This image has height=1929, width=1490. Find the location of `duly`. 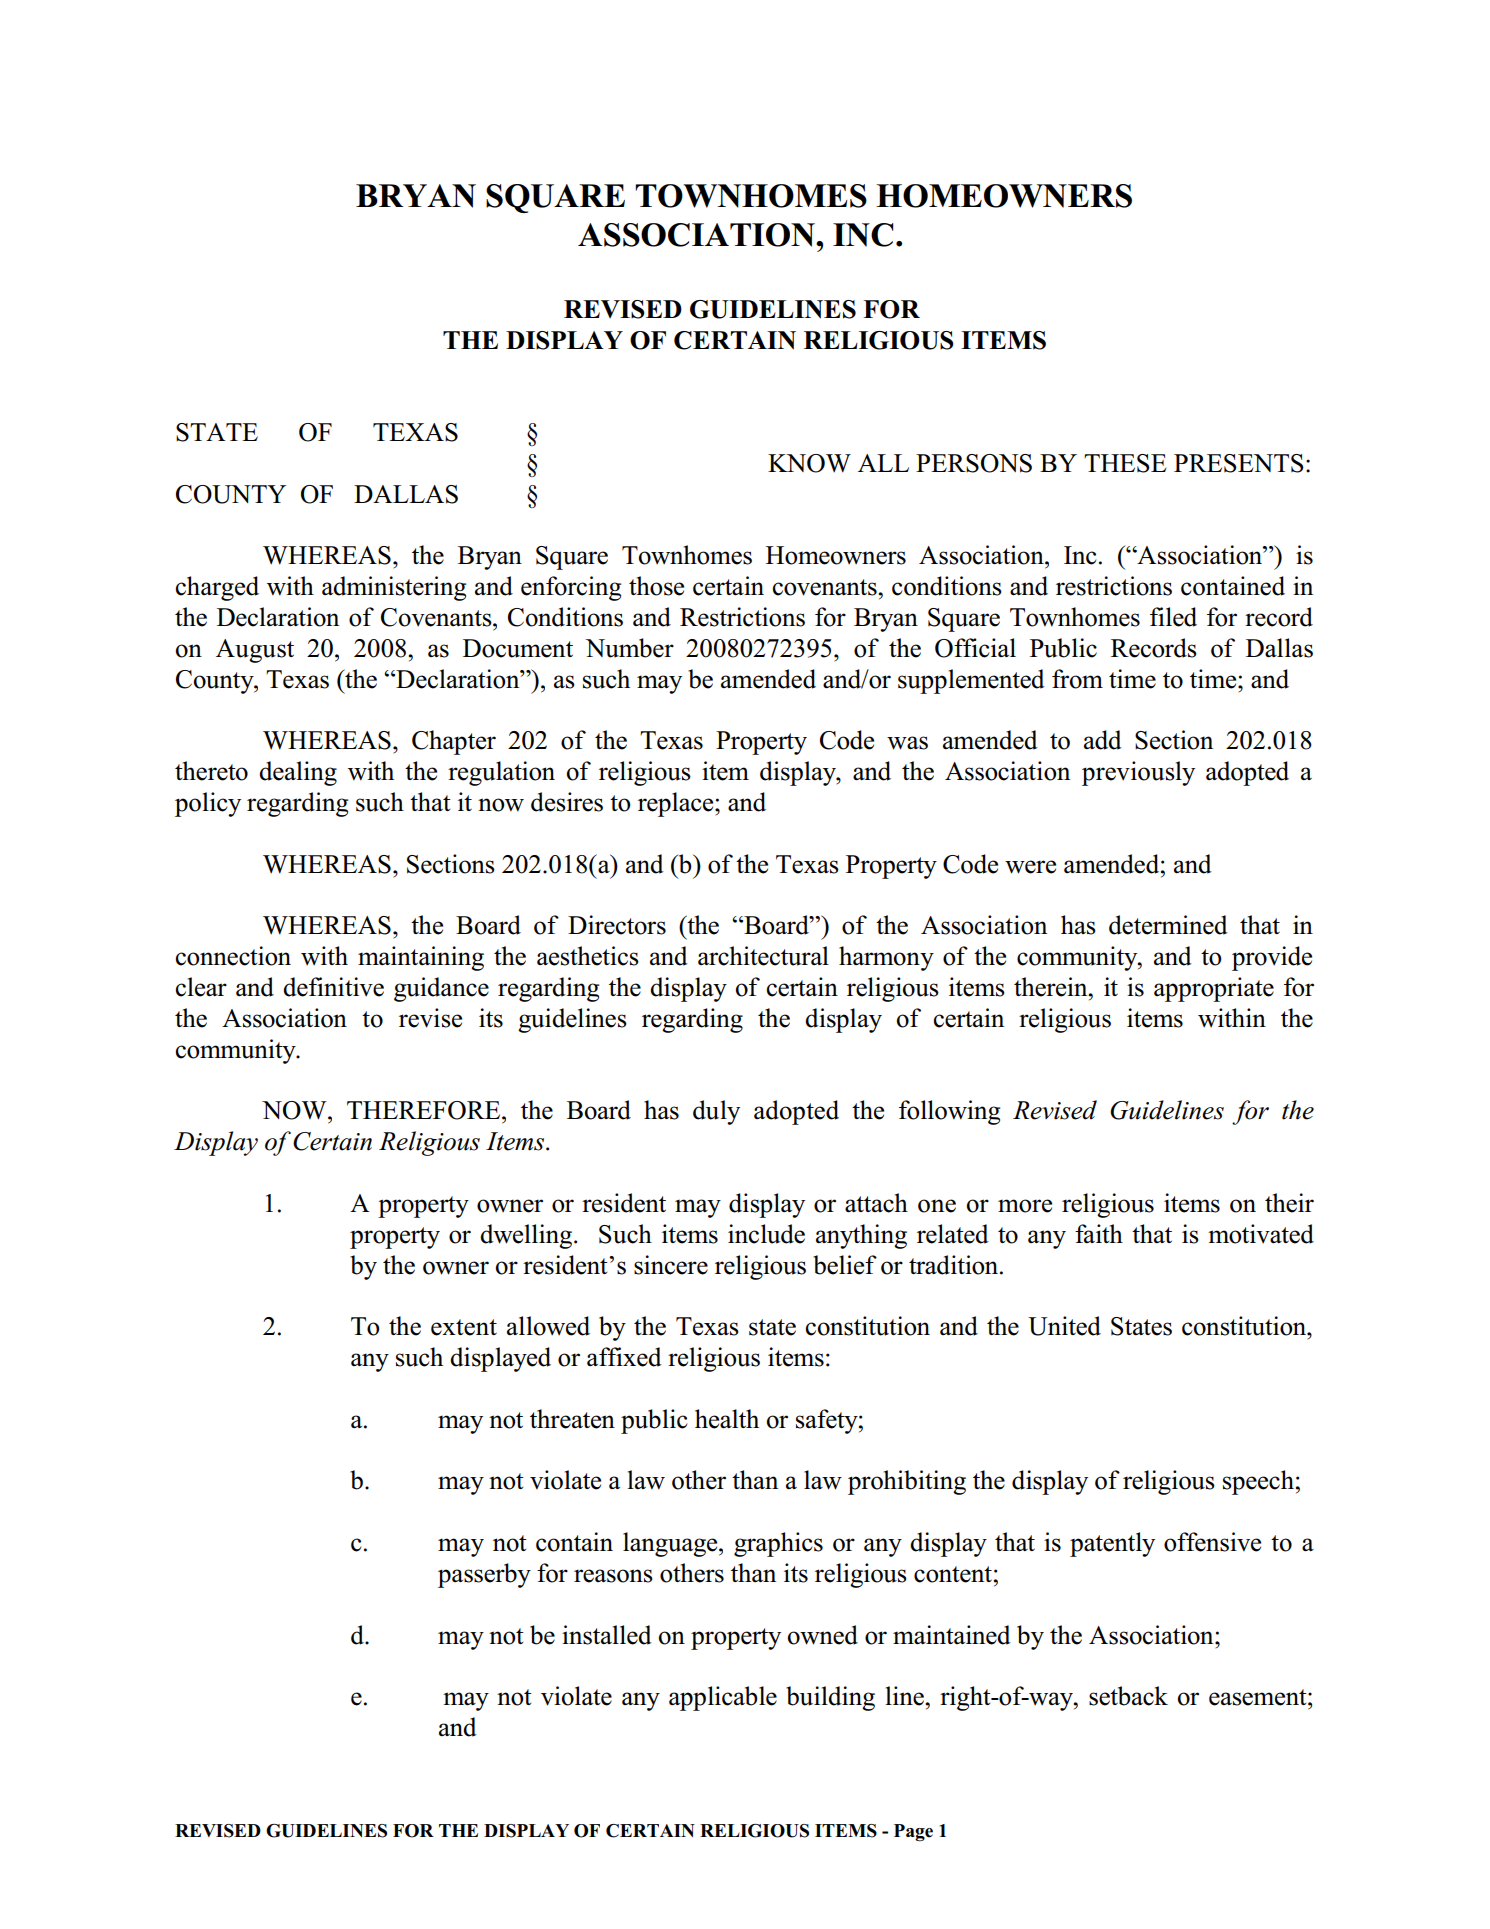

duly is located at coordinates (716, 1112).
